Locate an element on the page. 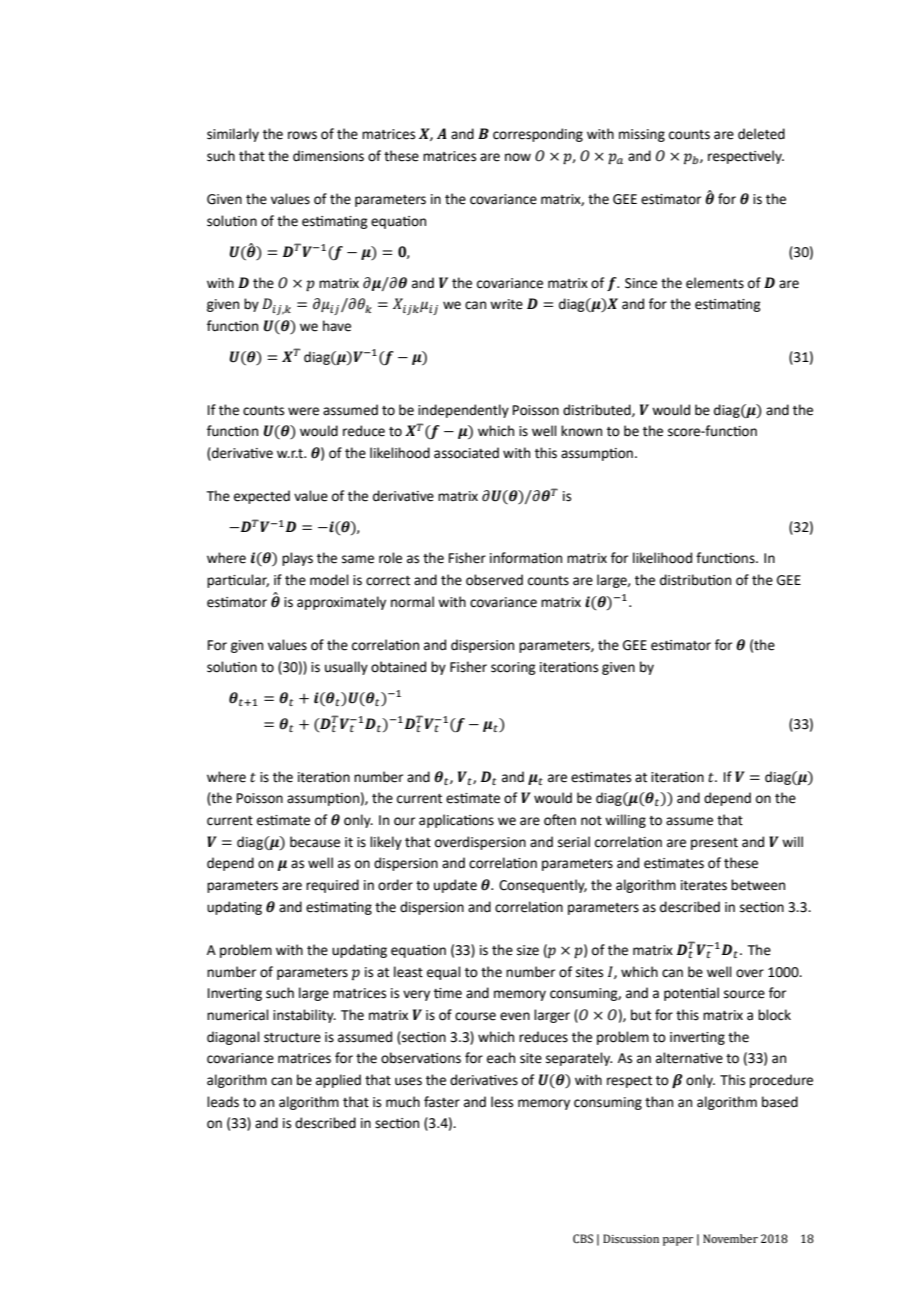  rows is located at coordinates (302, 135).
